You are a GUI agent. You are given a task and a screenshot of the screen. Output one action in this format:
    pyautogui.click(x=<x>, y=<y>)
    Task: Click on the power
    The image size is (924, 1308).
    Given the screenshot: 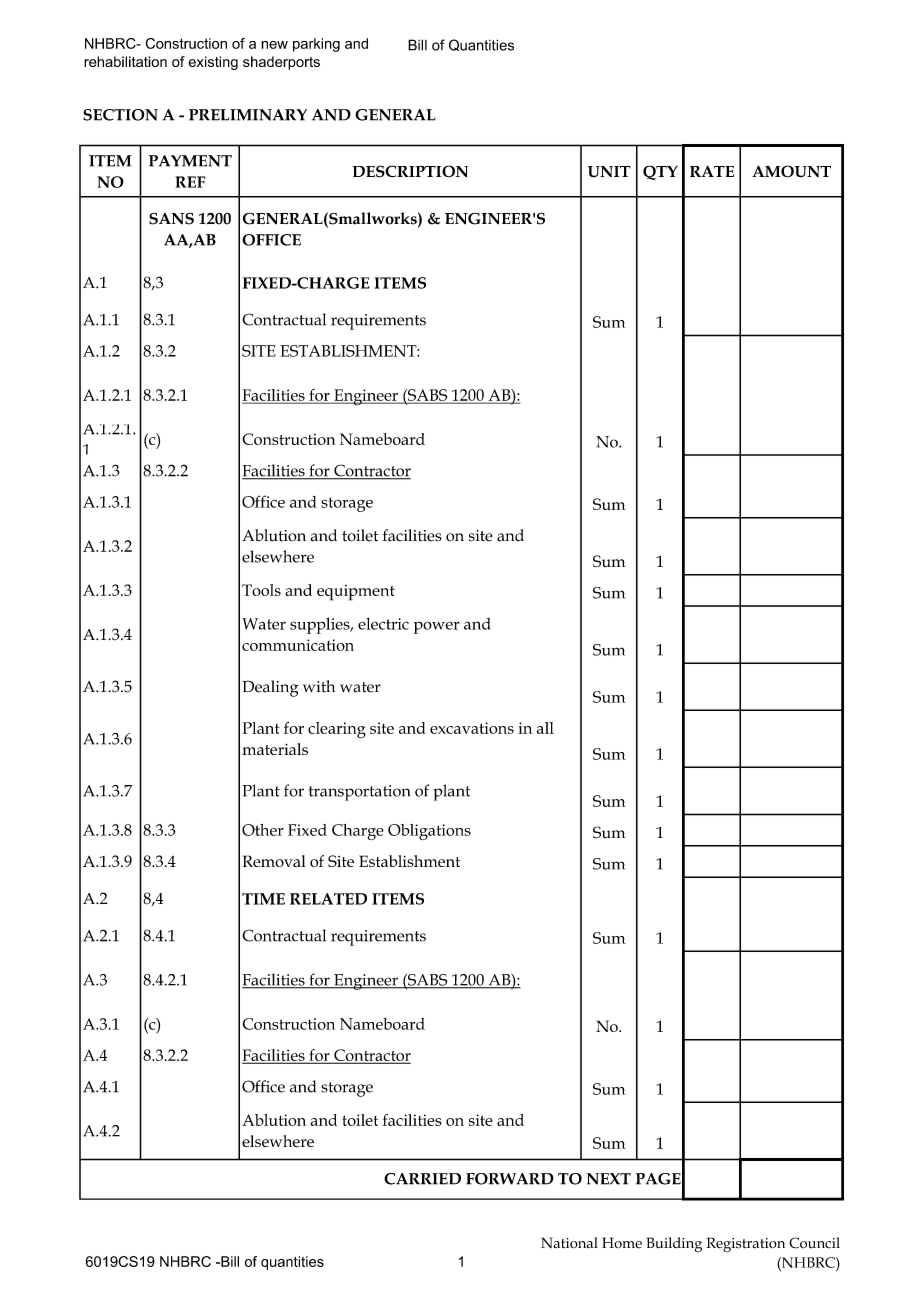 What is the action you would take?
    pyautogui.click(x=437, y=627)
